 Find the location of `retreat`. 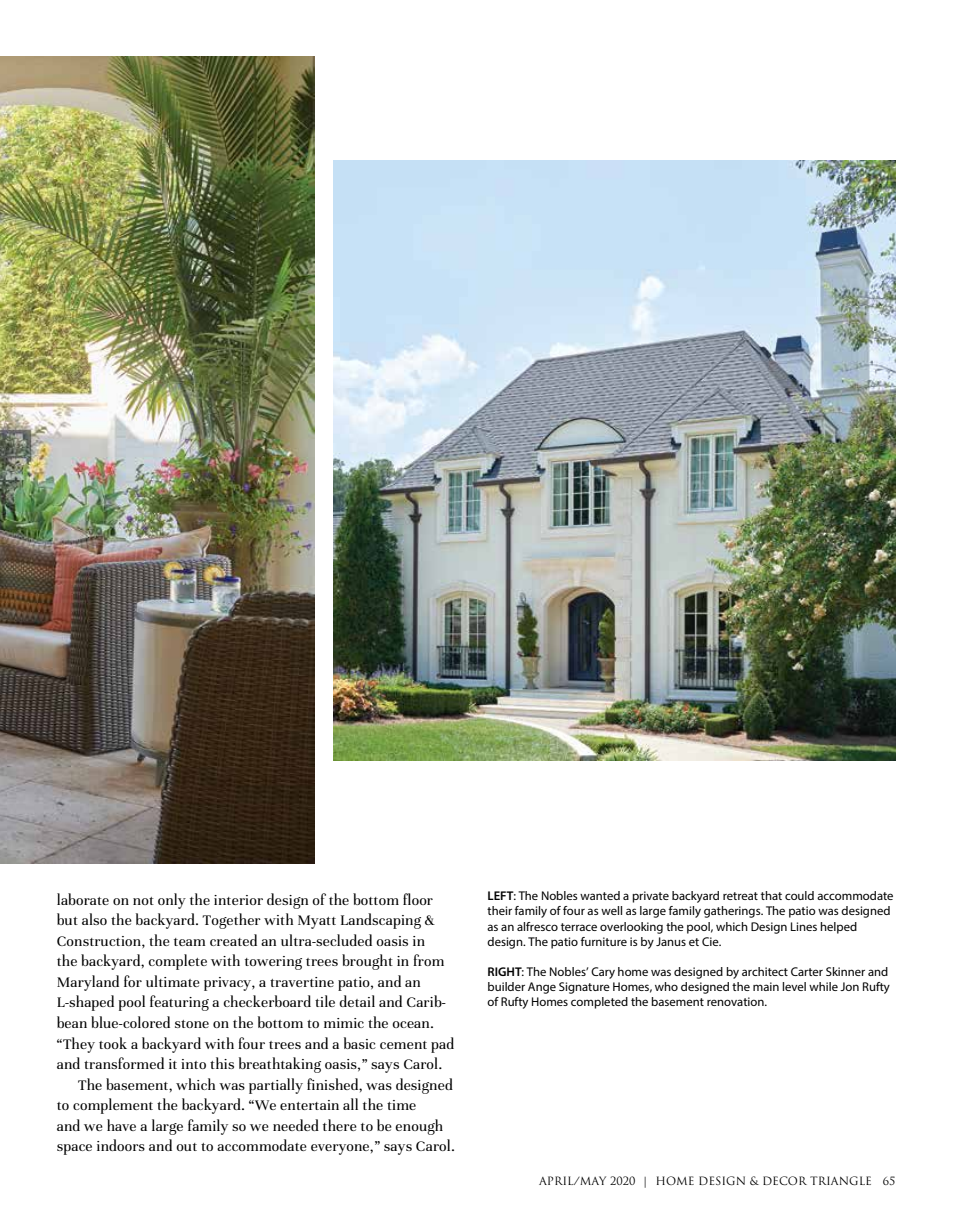

retreat is located at coordinates (740, 896).
